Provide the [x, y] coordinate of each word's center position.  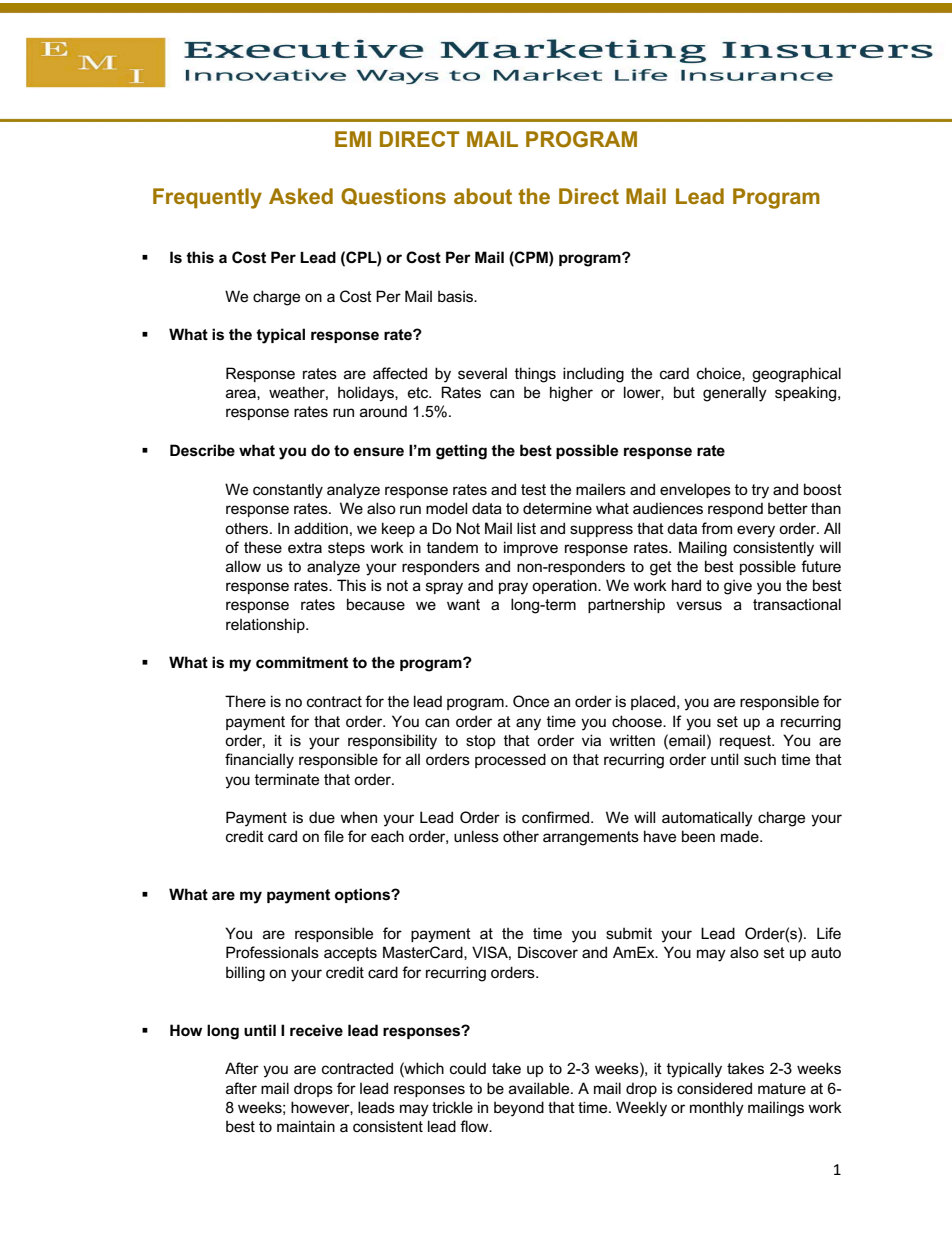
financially [259, 761]
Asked [301, 196]
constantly [288, 491]
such [760, 759]
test [533, 489]
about [483, 196]
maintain [306, 1126]
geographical [796, 375]
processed [510, 760]
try [760, 491]
